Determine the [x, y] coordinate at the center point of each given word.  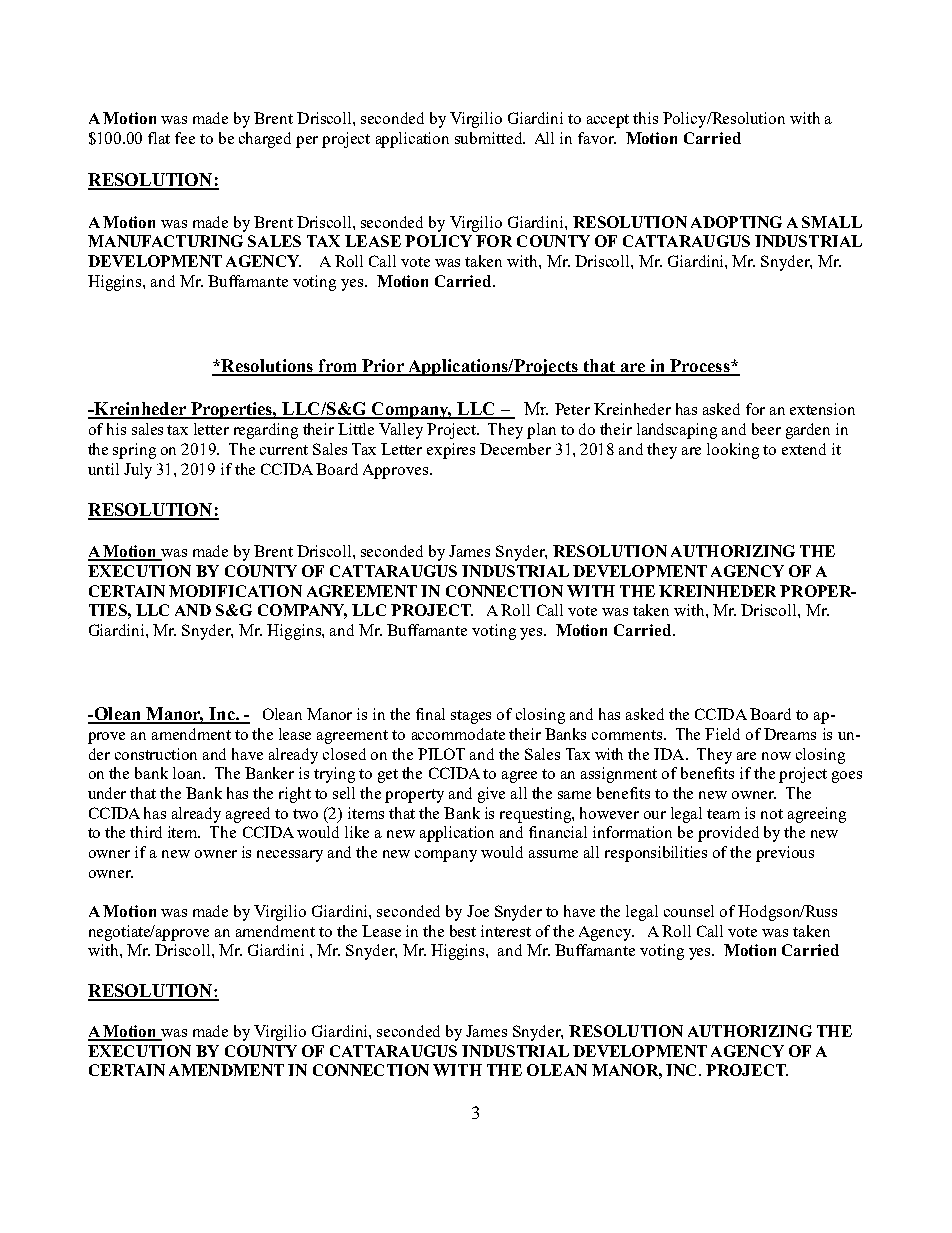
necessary [290, 856]
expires [451, 451]
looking [733, 451]
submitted [490, 138]
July [138, 471]
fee [185, 138]
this [645, 118]
